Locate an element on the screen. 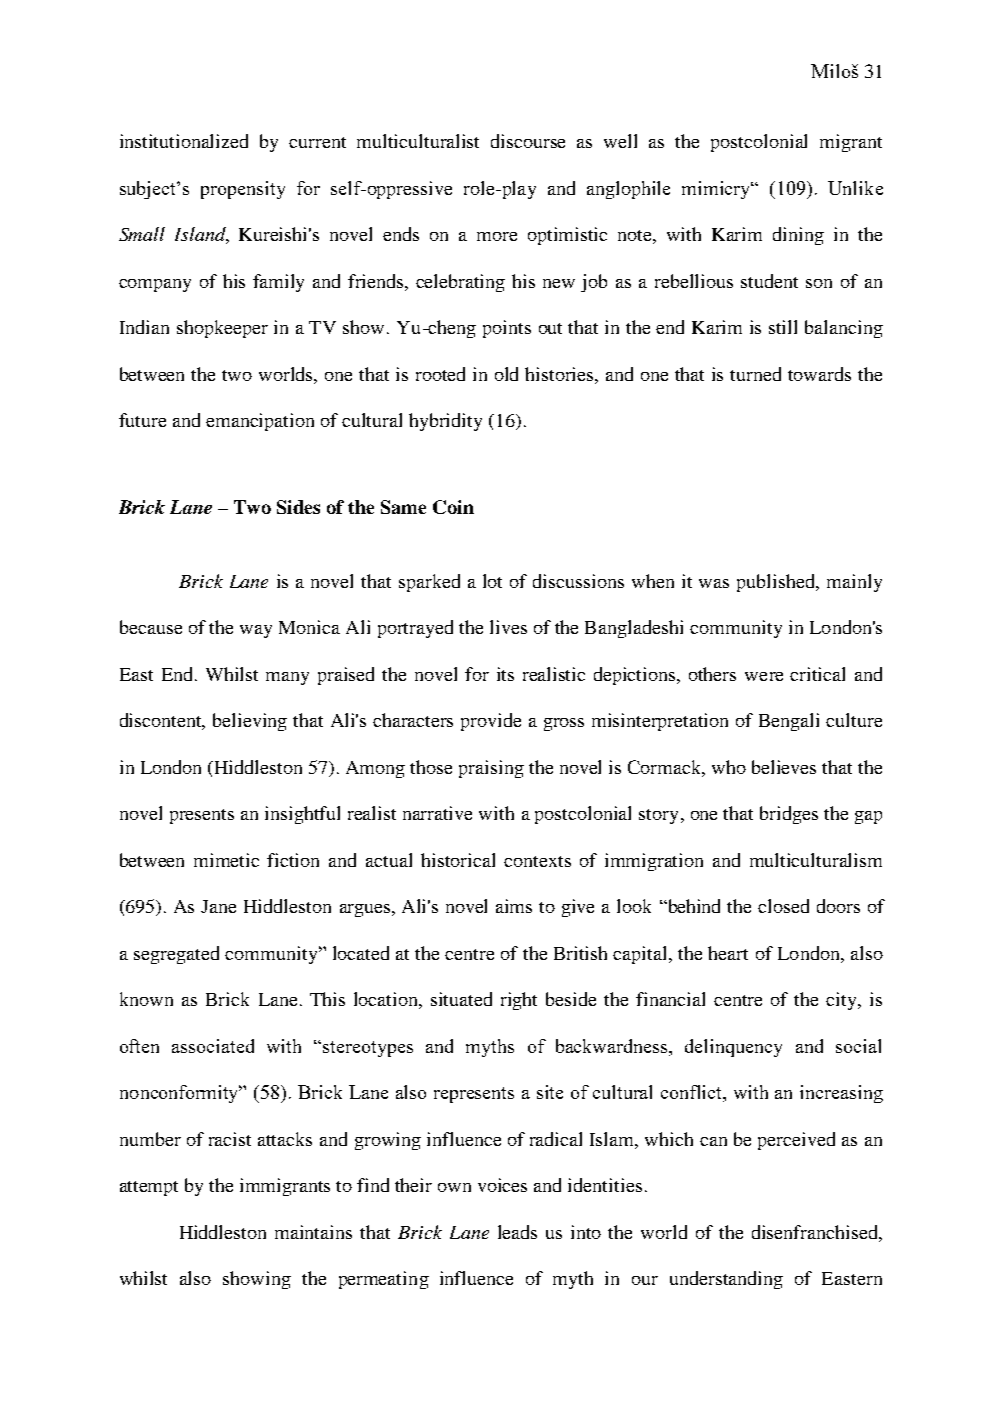 Image resolution: width=1003 pixels, height=1419 pixels. believing is located at coordinates (250, 722).
